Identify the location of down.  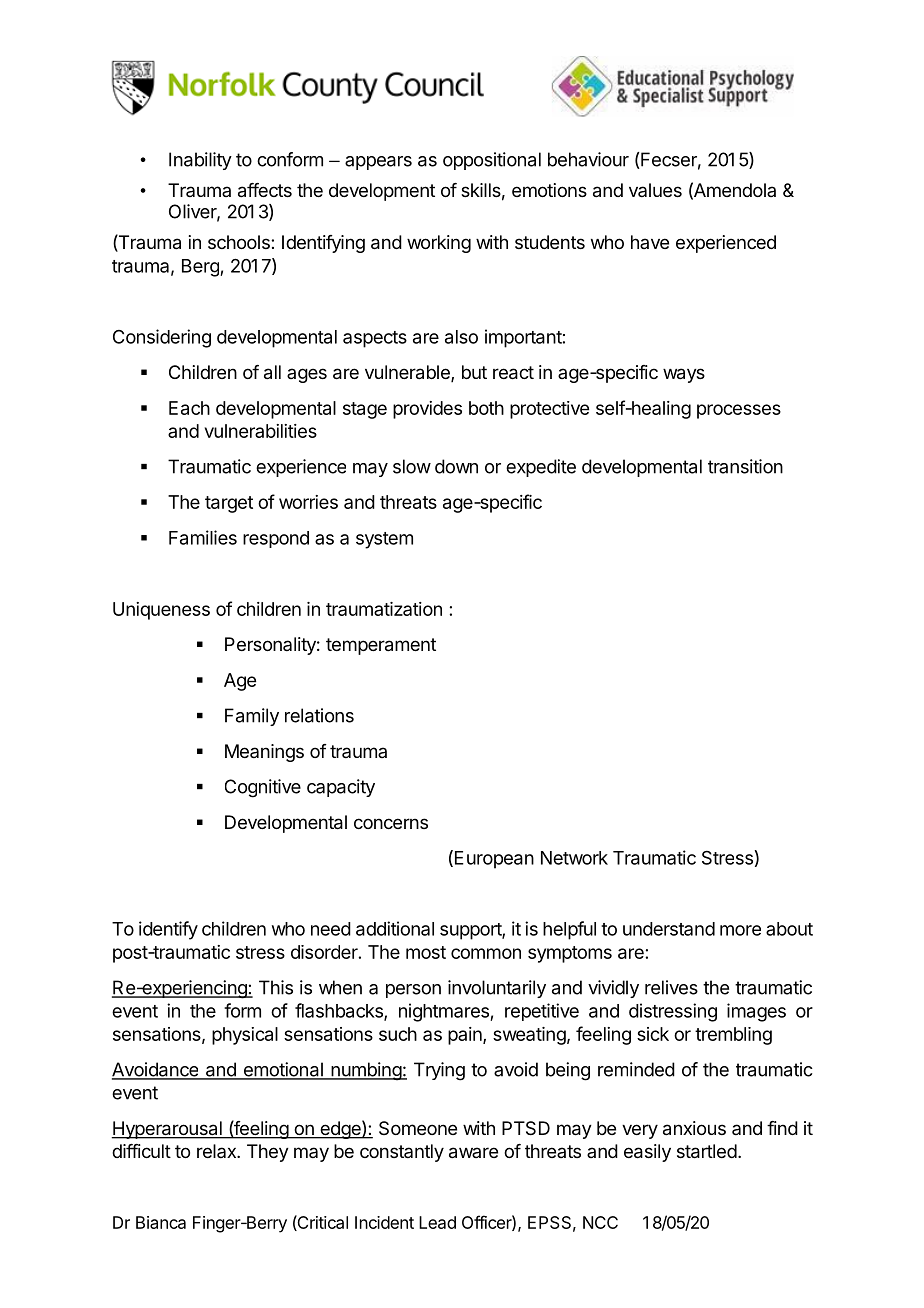
(456, 466).
